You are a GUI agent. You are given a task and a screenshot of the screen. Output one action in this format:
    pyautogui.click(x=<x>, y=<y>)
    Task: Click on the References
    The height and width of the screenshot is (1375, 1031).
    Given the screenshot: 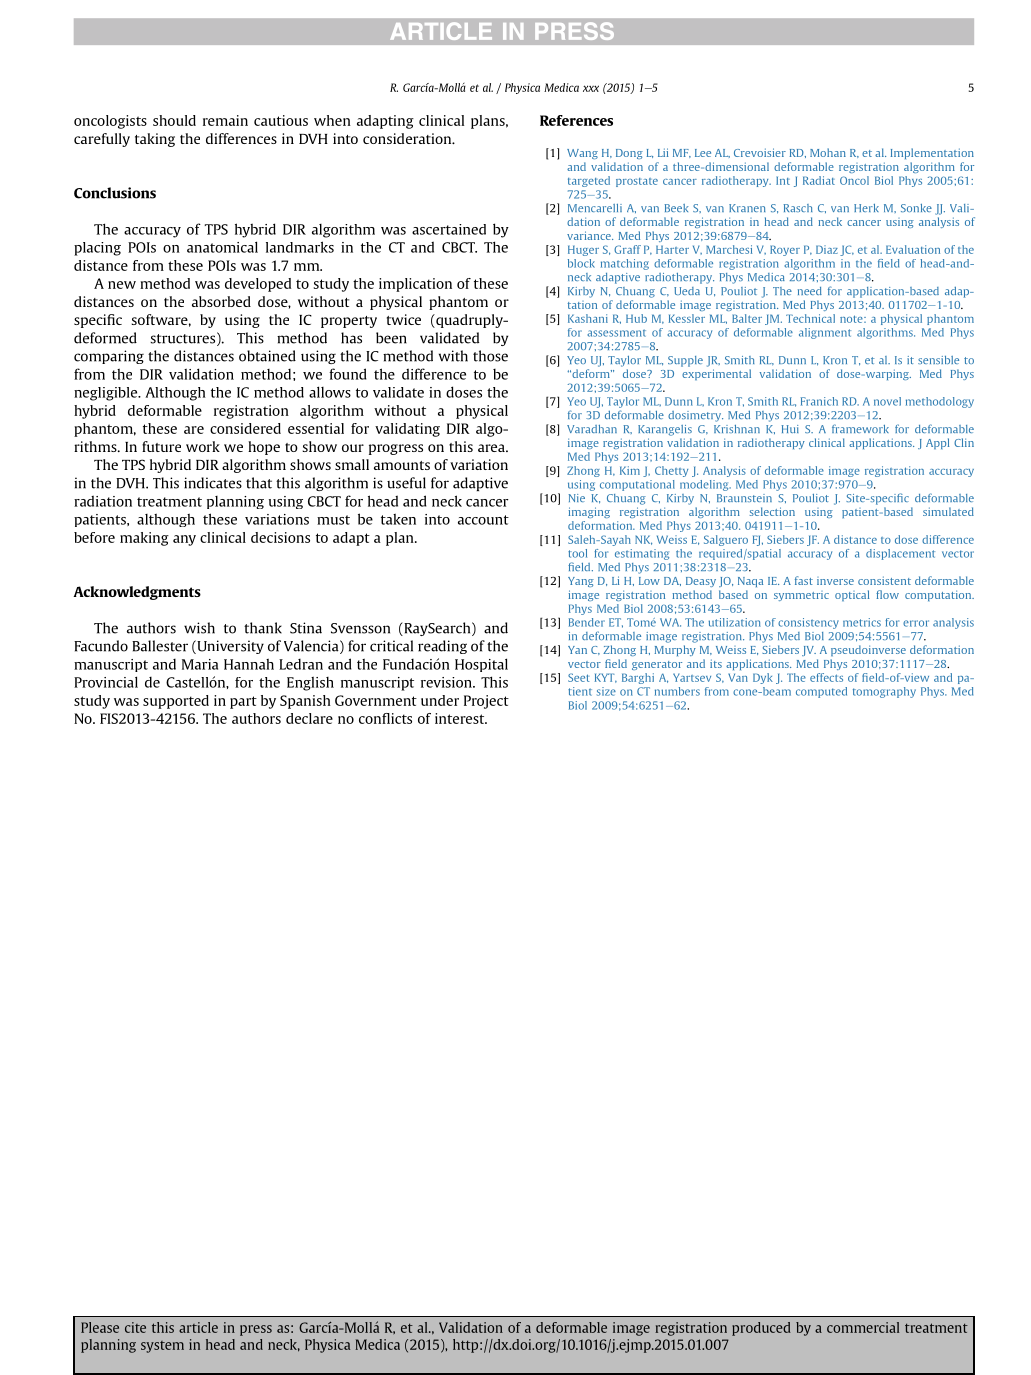 What is the action you would take?
    pyautogui.click(x=576, y=120)
